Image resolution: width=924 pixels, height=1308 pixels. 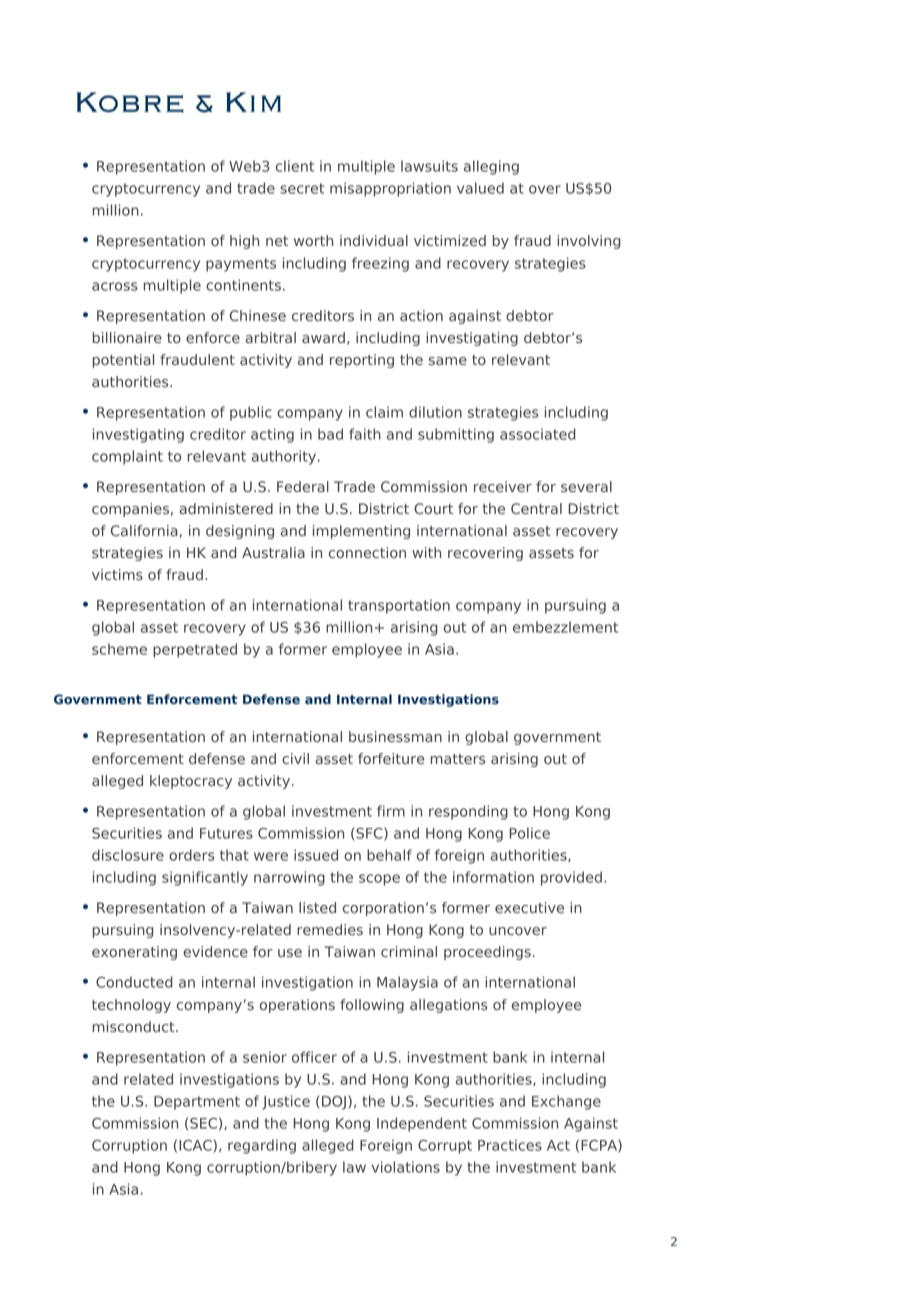 What do you see at coordinates (529, 907) in the image?
I see `executive` at bounding box center [529, 907].
